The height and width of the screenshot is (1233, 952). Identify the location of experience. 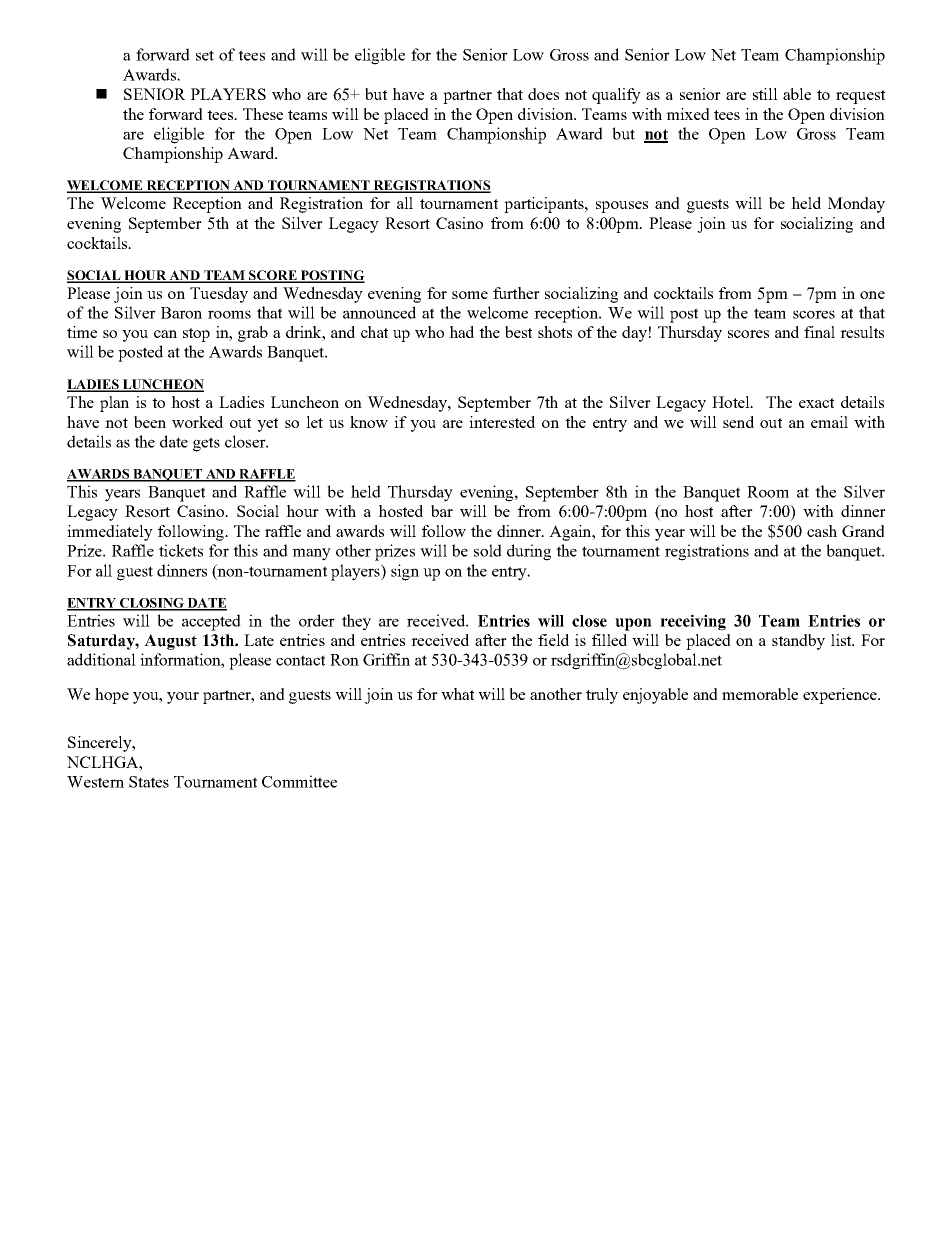
(841, 696).
